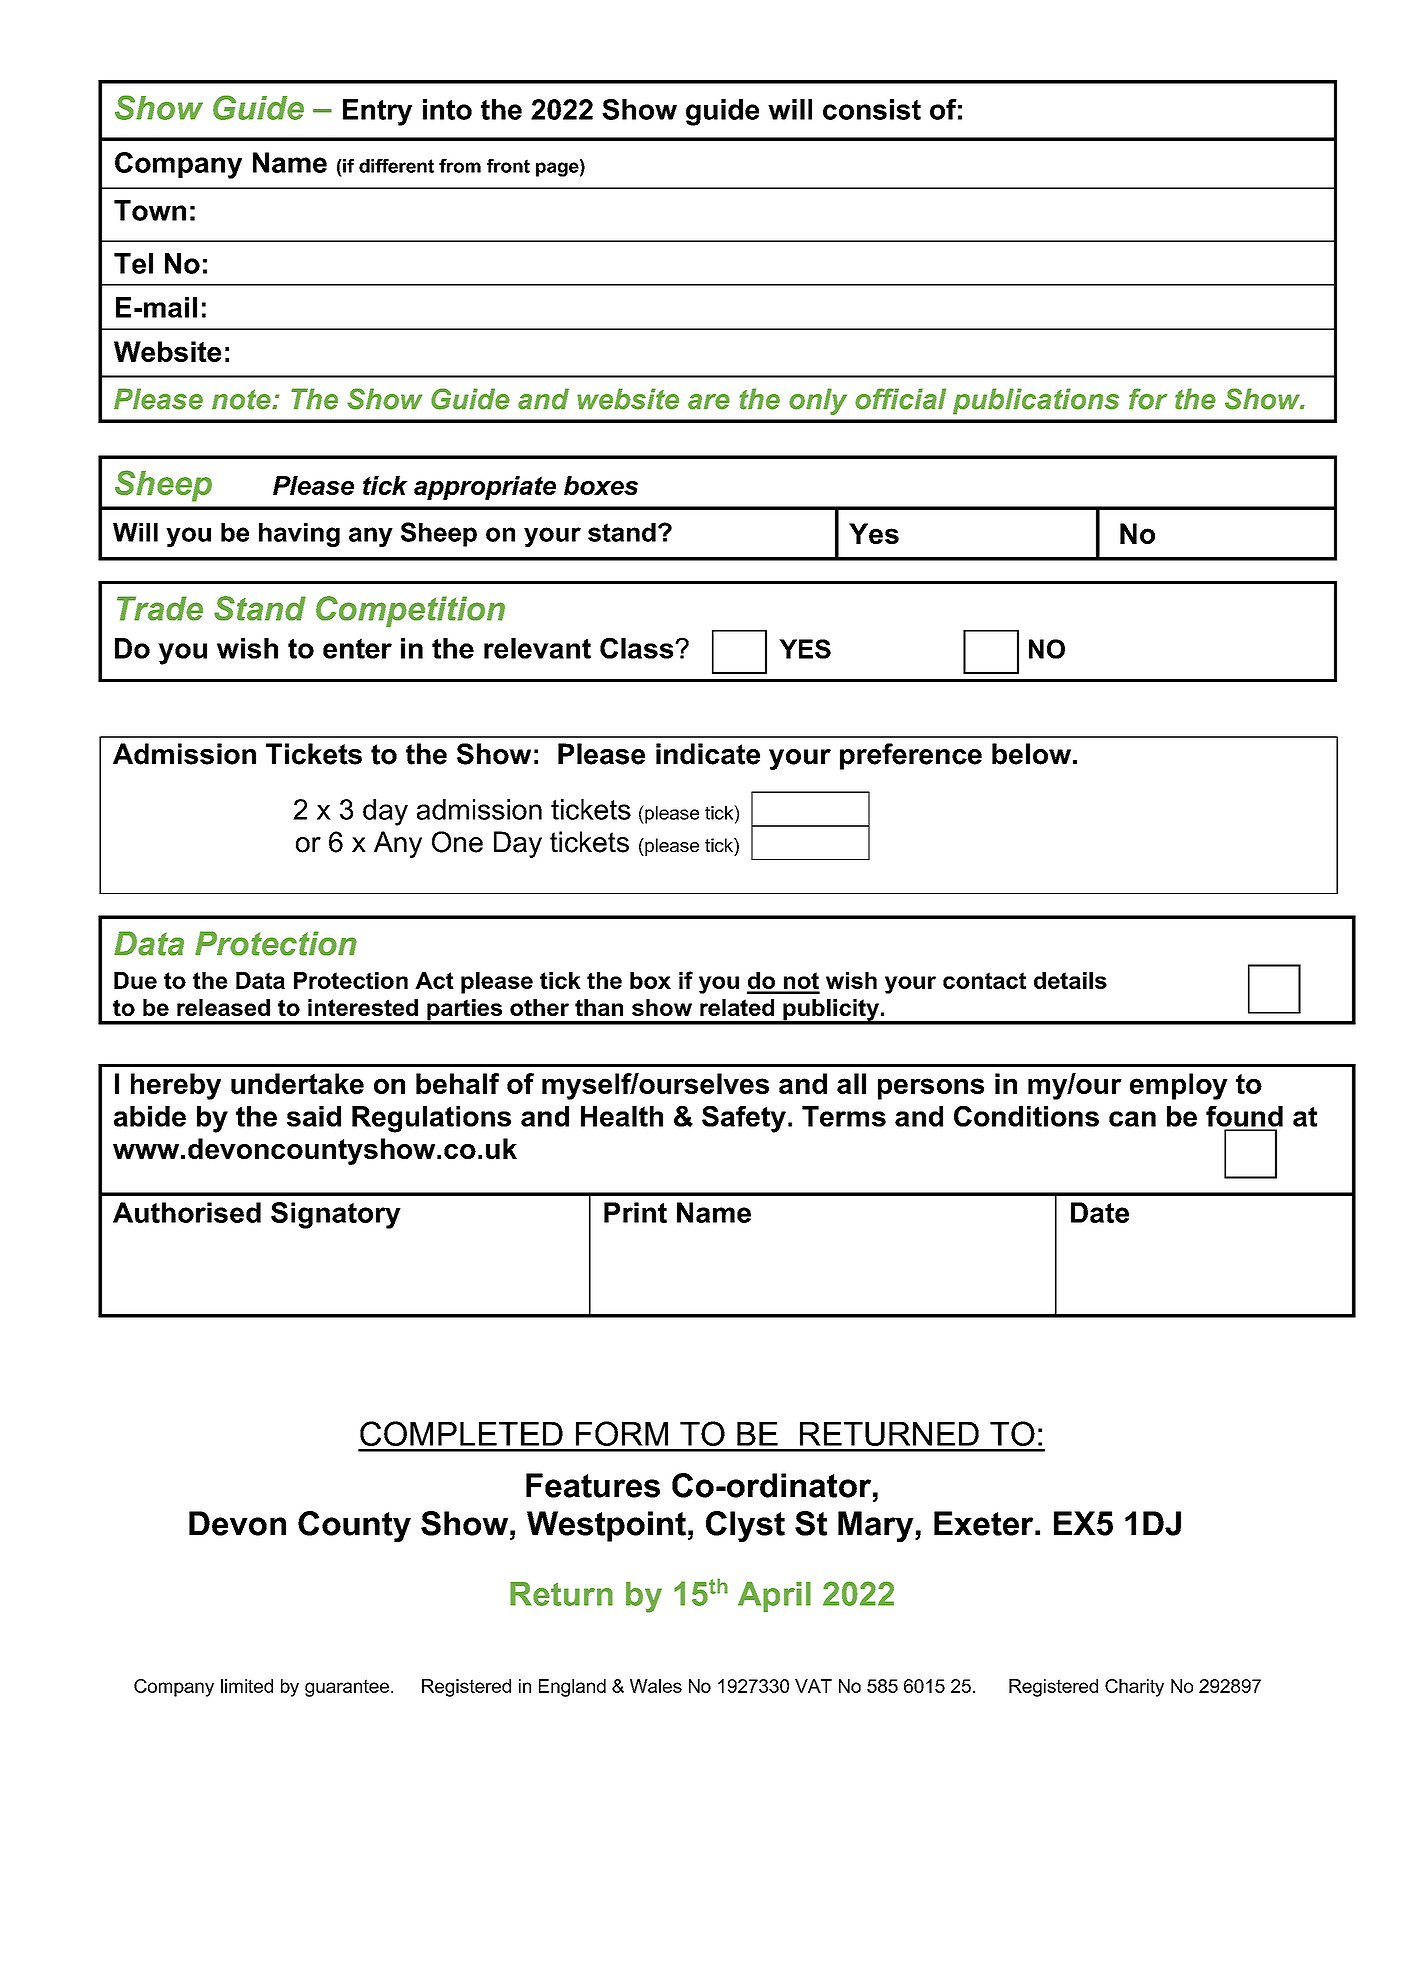 This screenshot has width=1404, height=1986. I want to click on preference, so click(911, 756).
